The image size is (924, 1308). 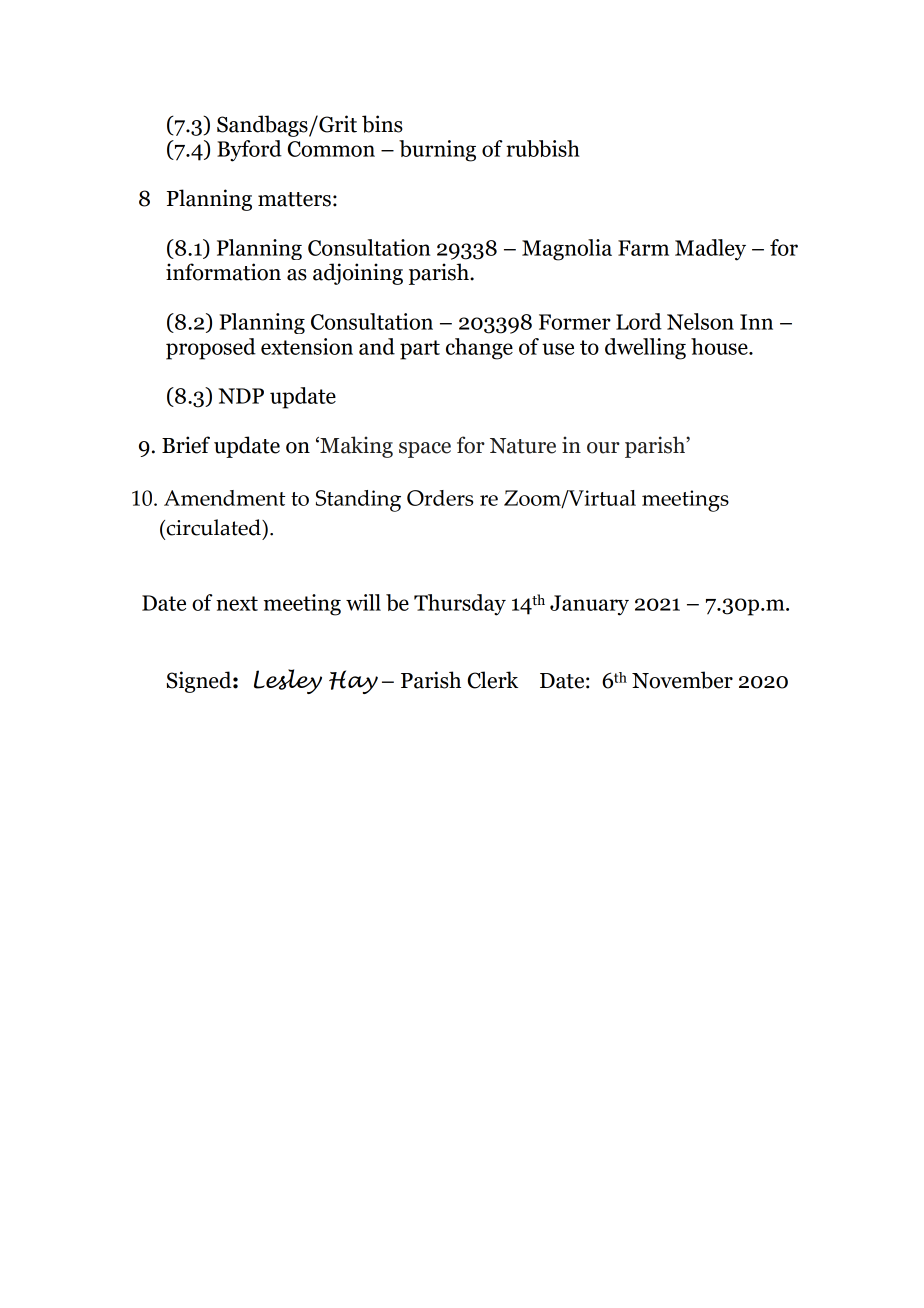 What do you see at coordinates (523, 446) in the screenshot?
I see `Nature` at bounding box center [523, 446].
